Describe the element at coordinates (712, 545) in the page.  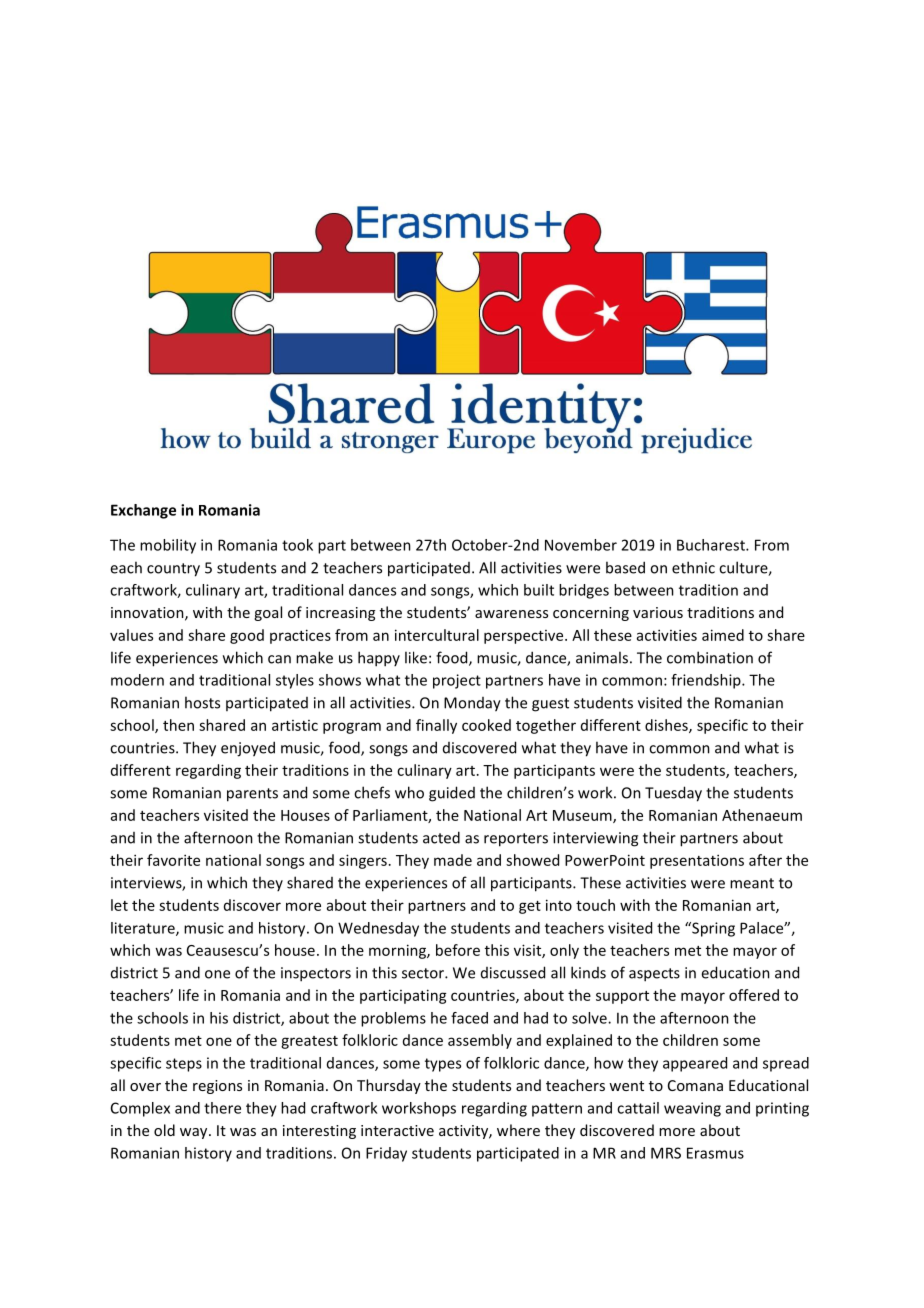
I see `Bucharest` at that location.
